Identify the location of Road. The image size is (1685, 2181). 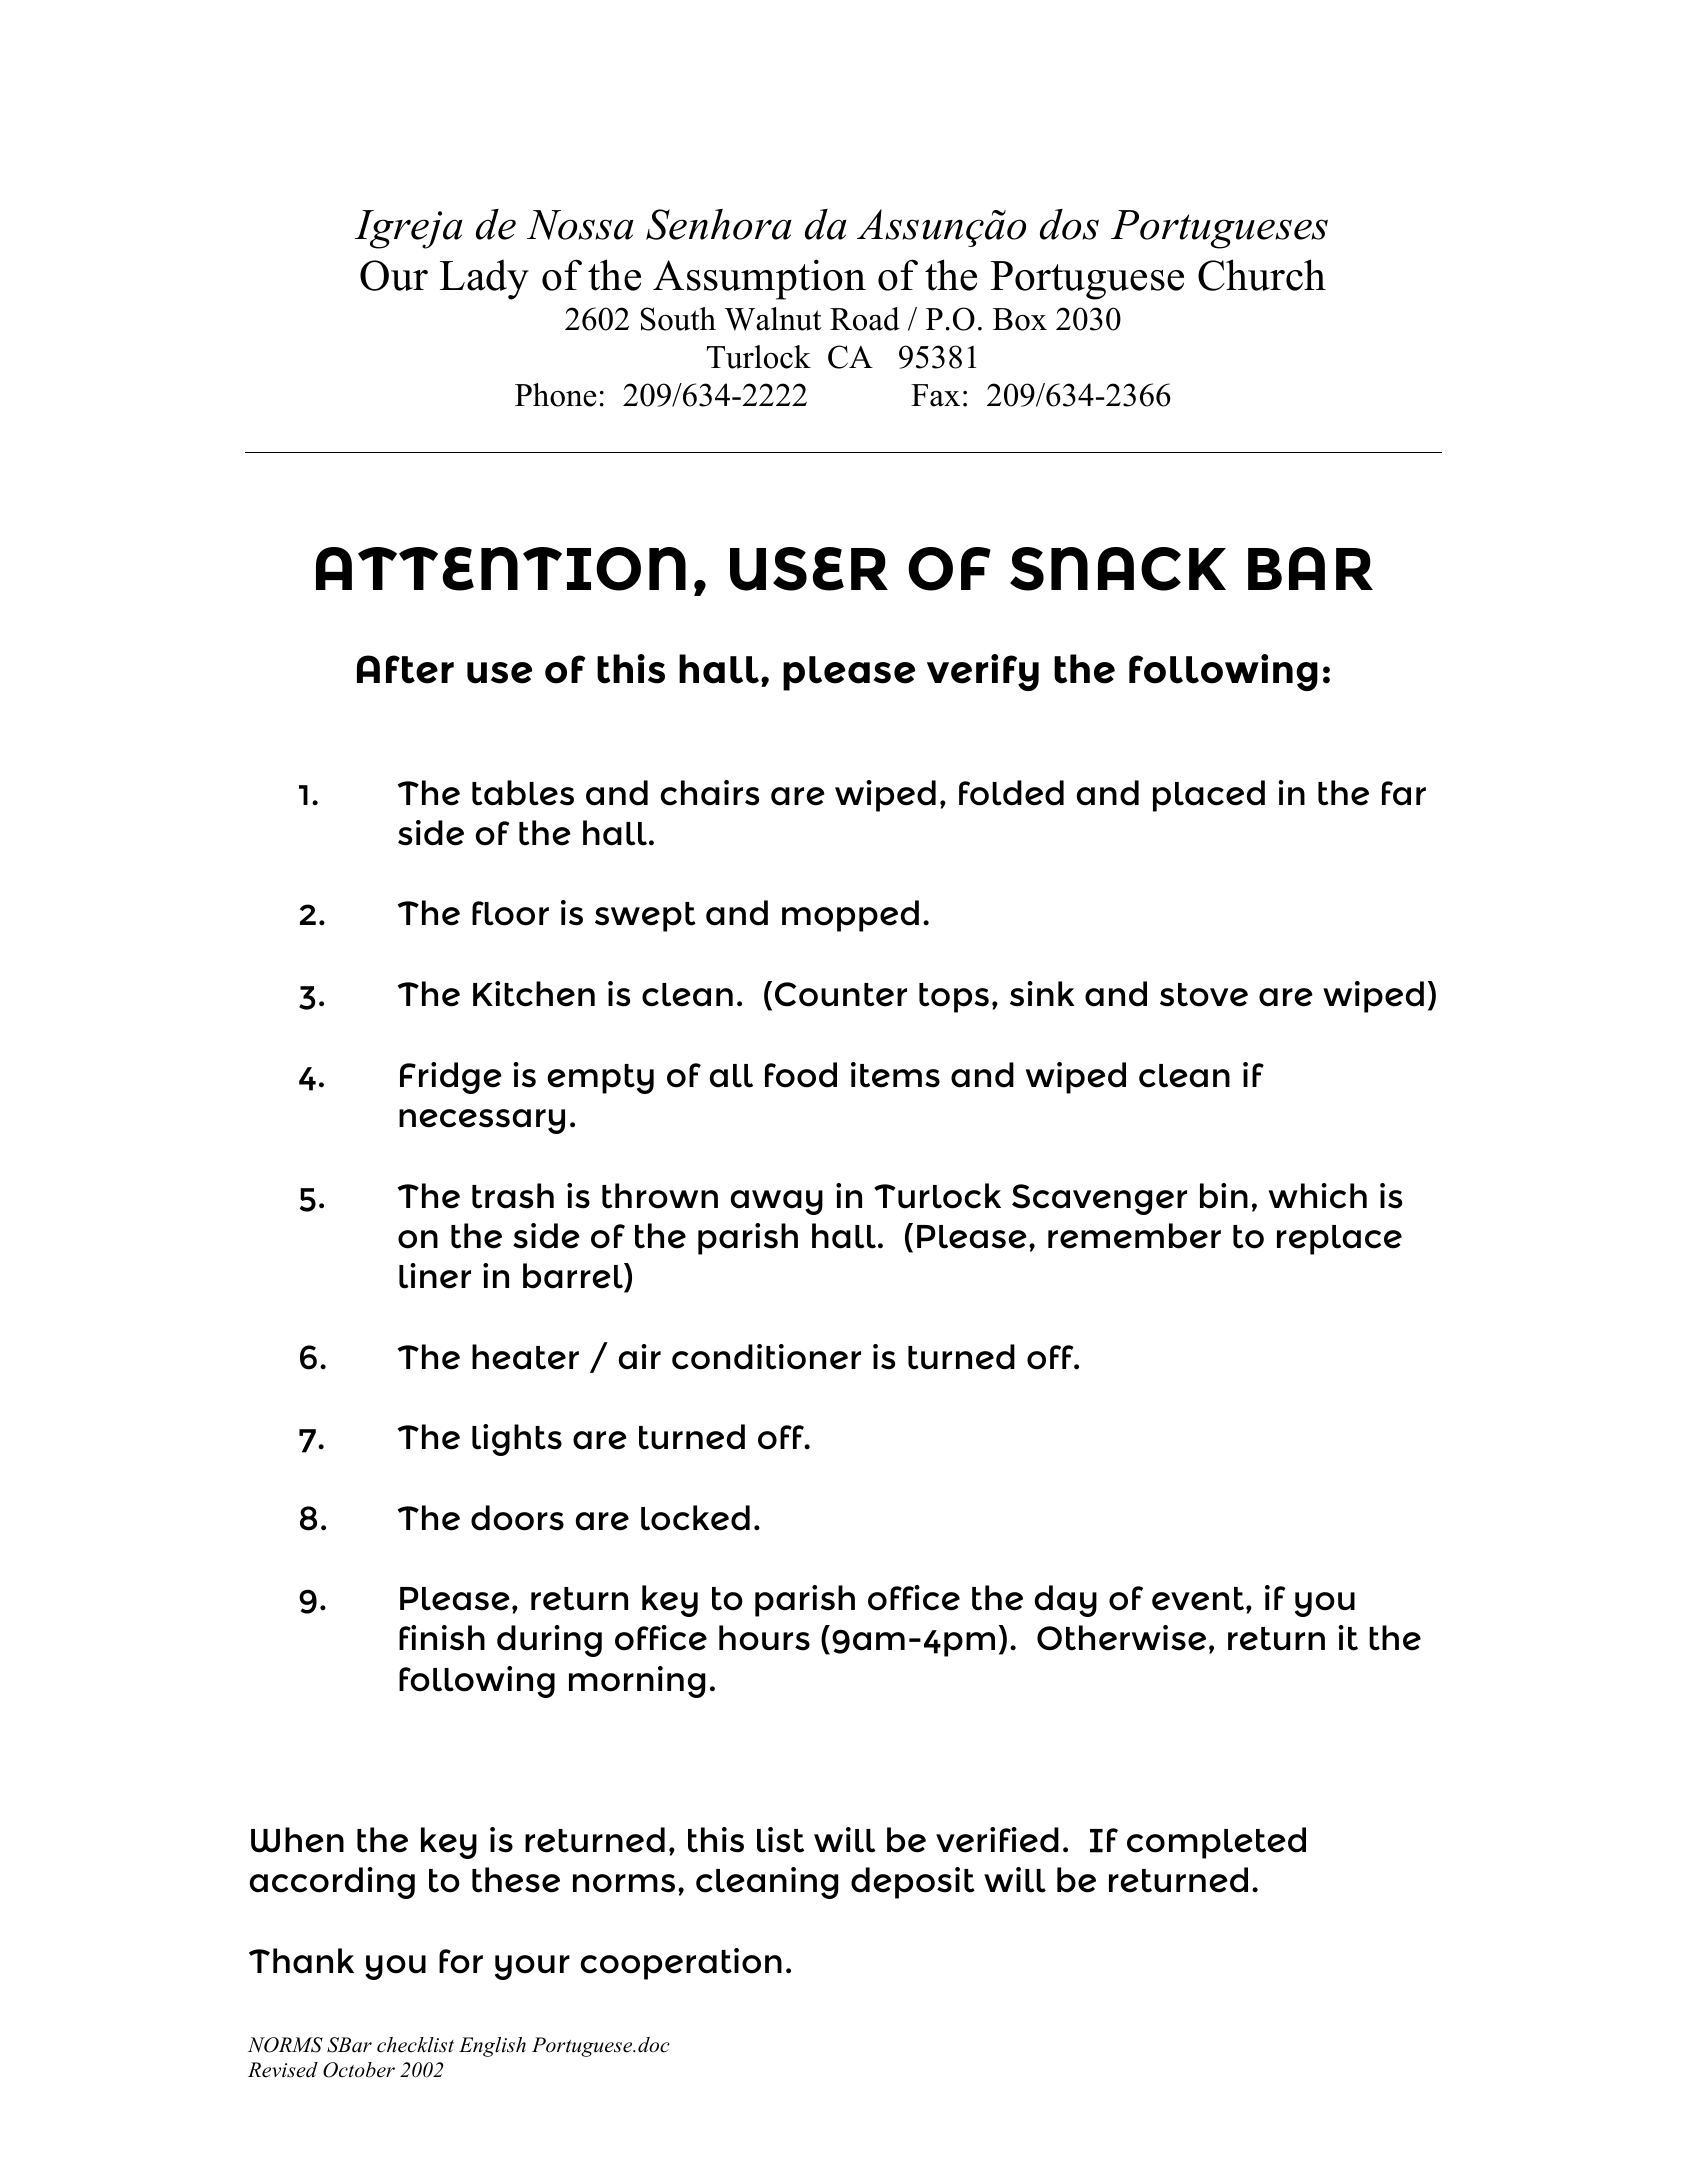
(865, 319).
